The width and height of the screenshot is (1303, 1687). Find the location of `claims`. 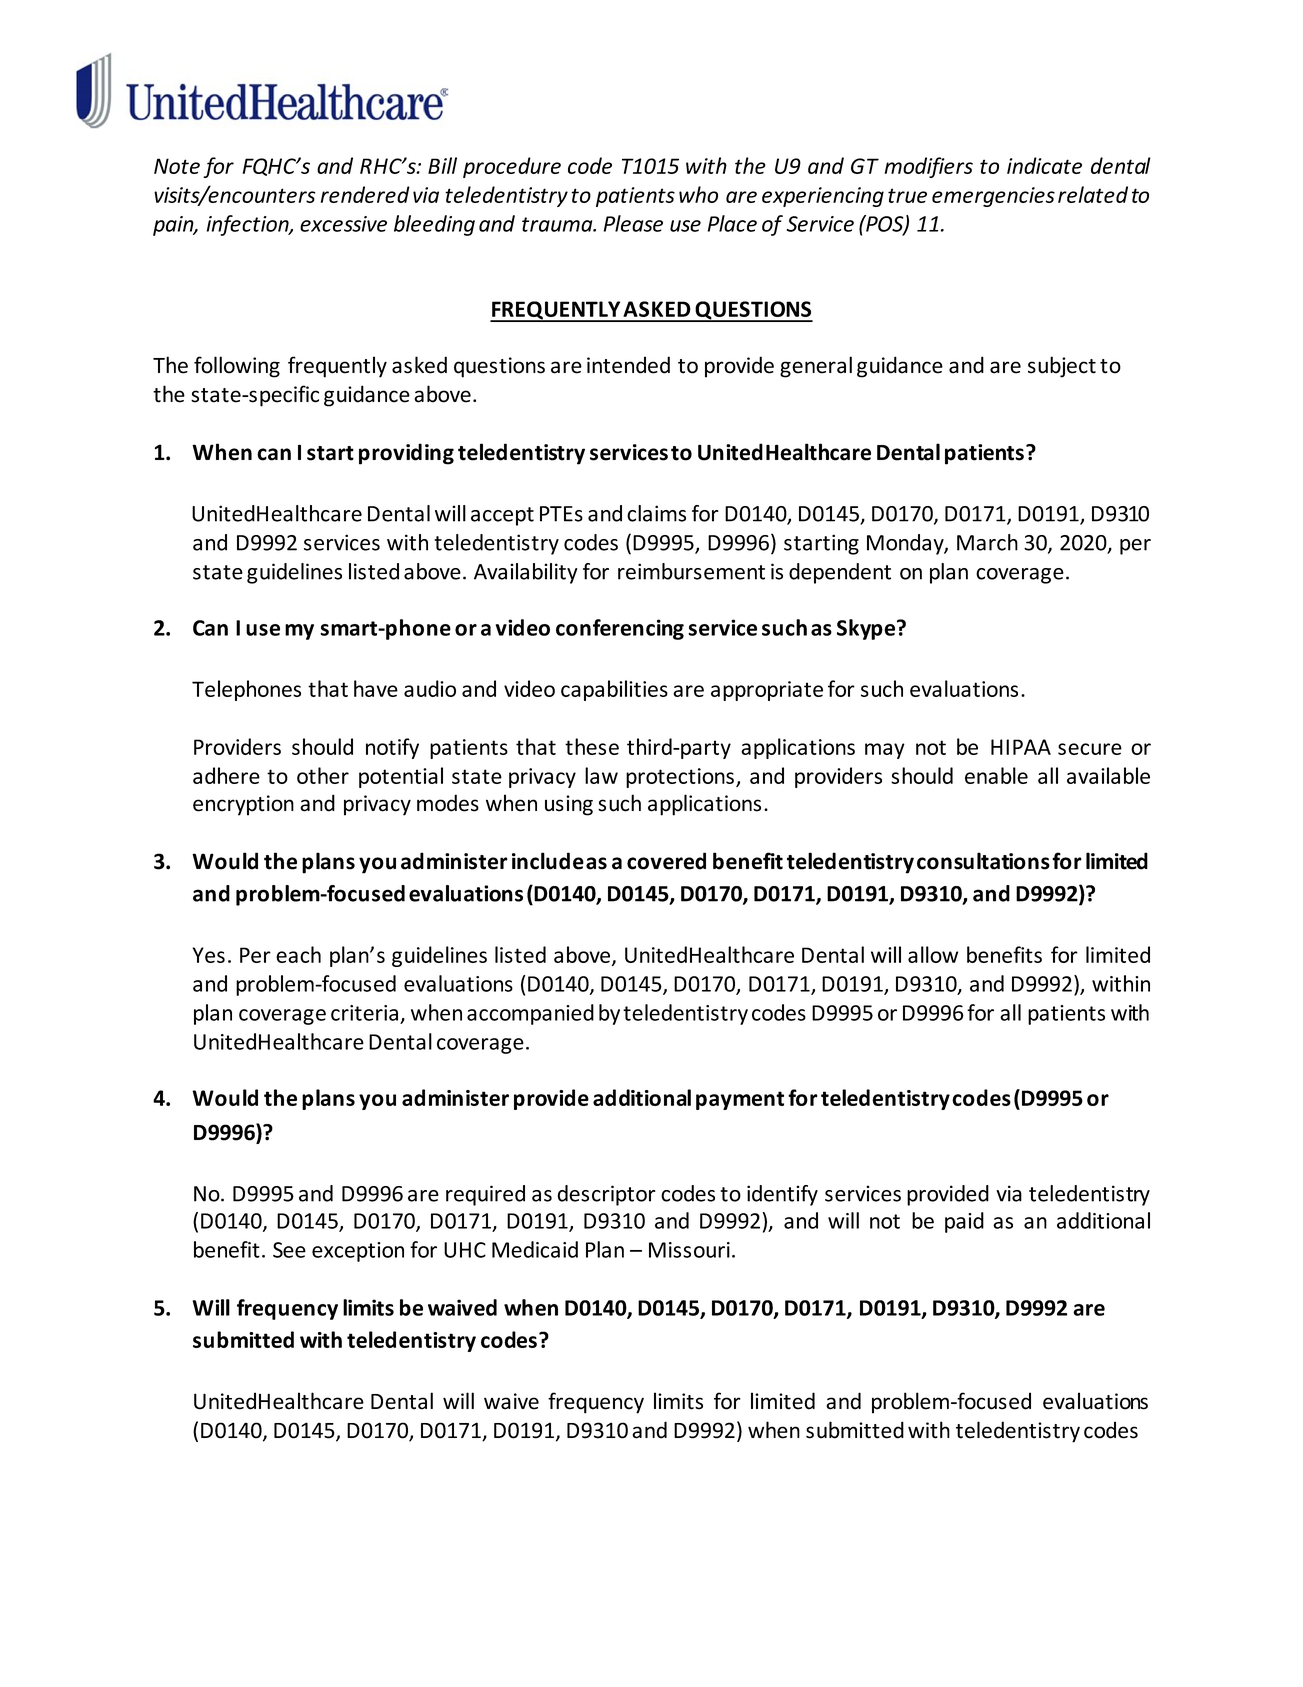

claims is located at coordinates (656, 513).
